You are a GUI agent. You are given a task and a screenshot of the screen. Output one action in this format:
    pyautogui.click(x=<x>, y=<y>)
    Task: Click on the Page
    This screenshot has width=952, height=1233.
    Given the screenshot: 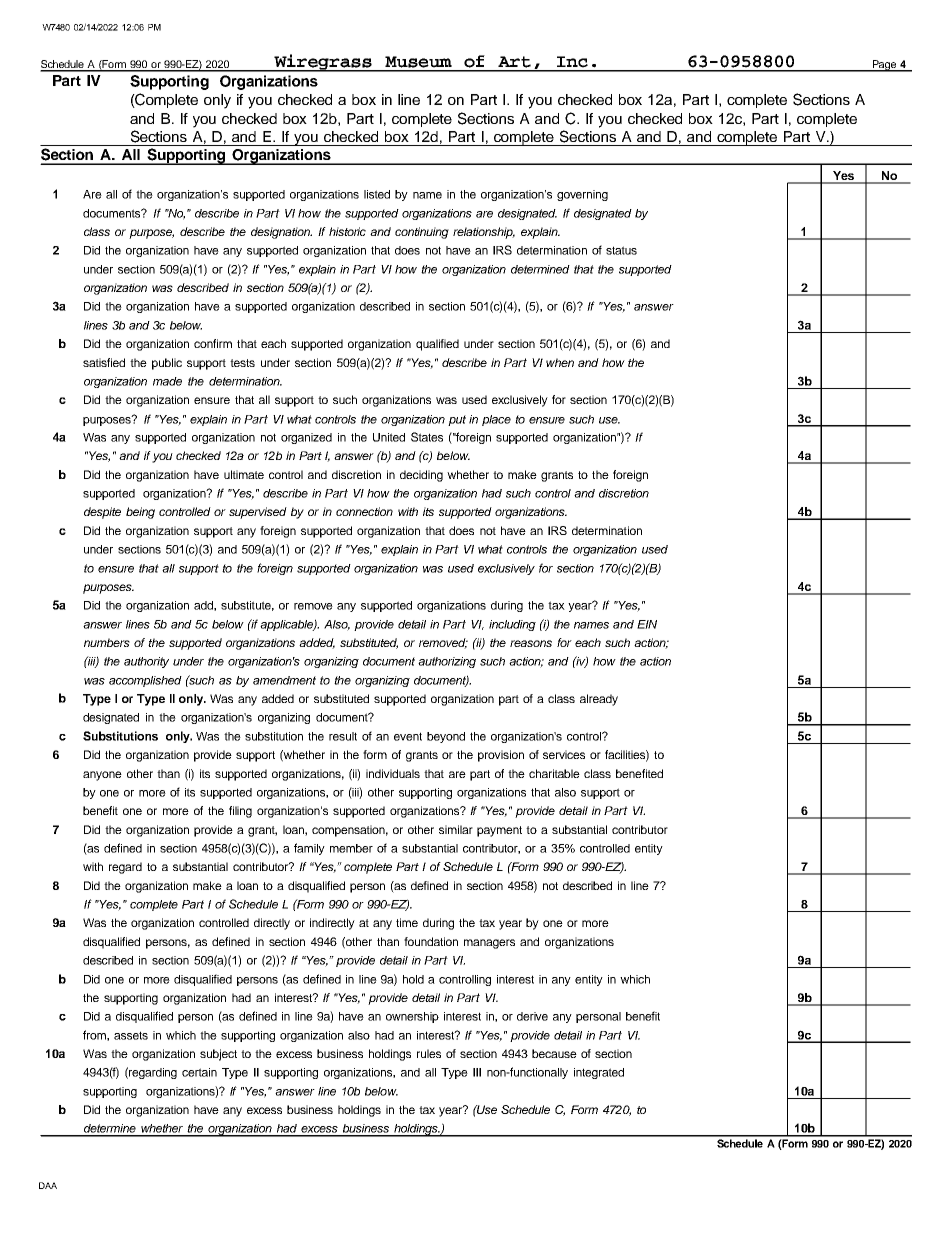 What is the action you would take?
    pyautogui.click(x=884, y=66)
